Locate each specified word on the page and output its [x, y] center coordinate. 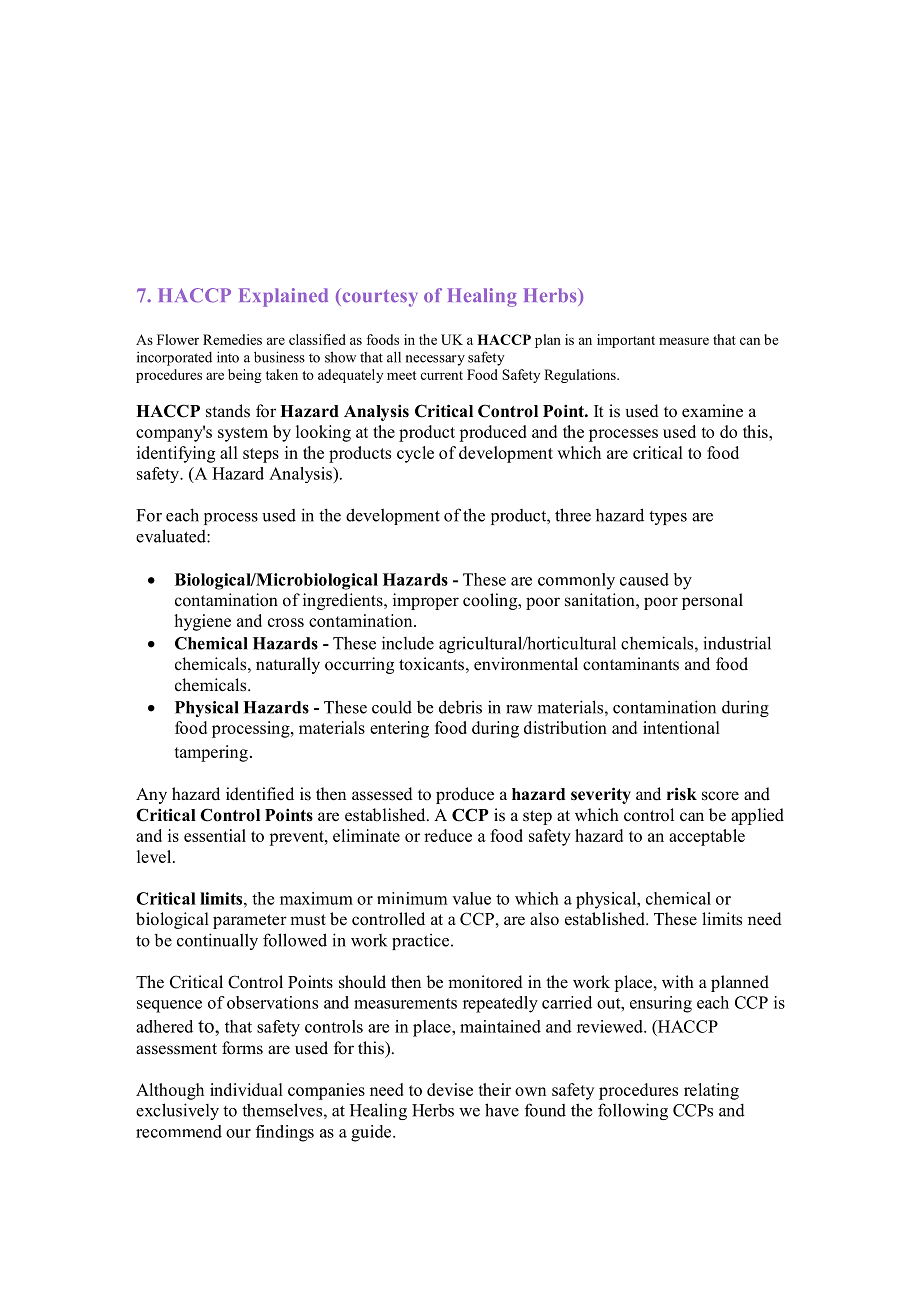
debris [460, 707]
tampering [211, 753]
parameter [250, 921]
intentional [681, 727]
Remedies [232, 339]
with [678, 981]
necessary [435, 360]
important [626, 341]
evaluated [172, 536]
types [668, 518]
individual [246, 1089]
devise [450, 1089]
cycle [415, 454]
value [471, 898]
